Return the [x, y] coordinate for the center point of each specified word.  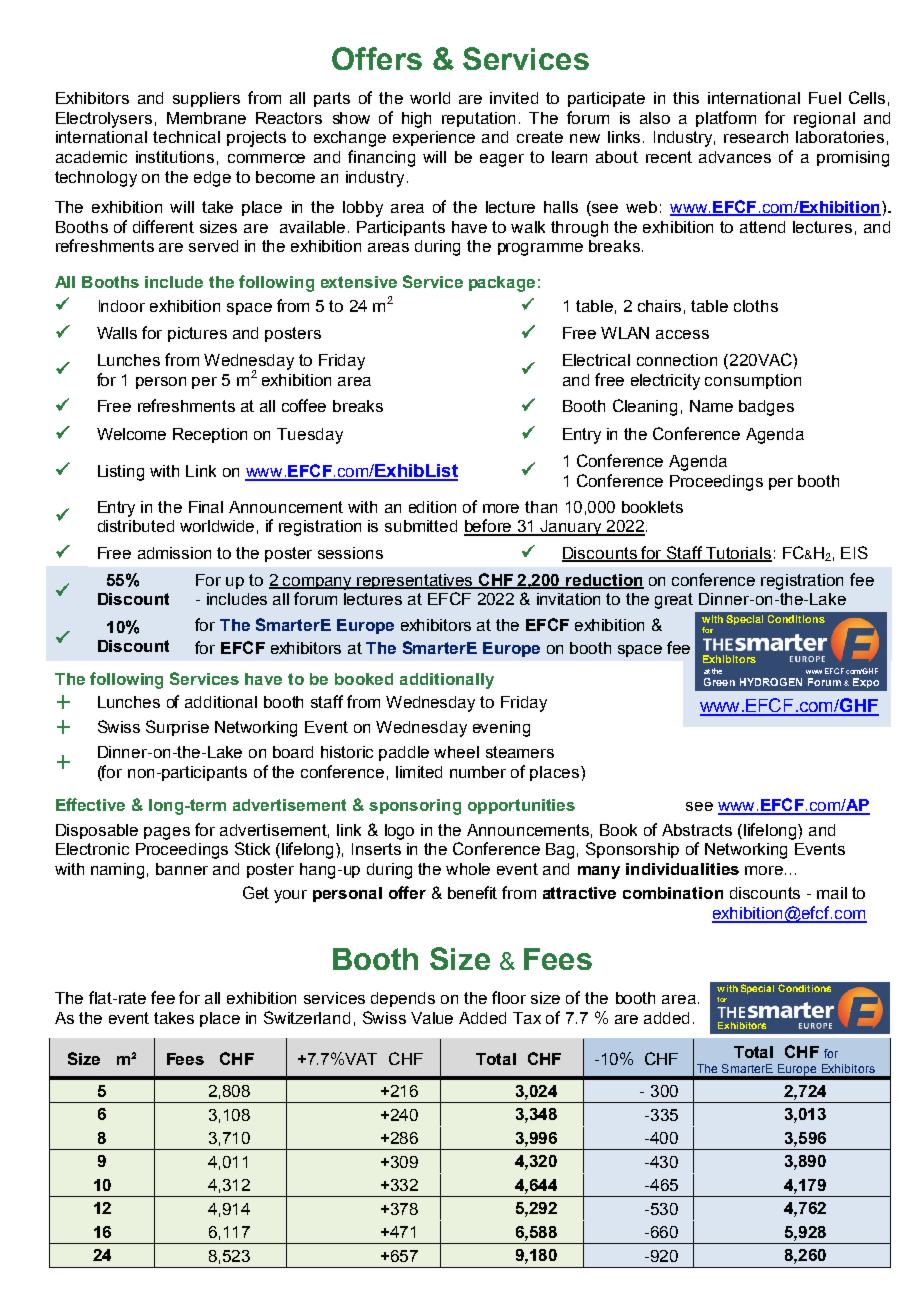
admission [174, 553]
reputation [478, 119]
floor [509, 997]
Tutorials [738, 554]
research [756, 137]
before [489, 527]
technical [186, 137]
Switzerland [307, 1017]
